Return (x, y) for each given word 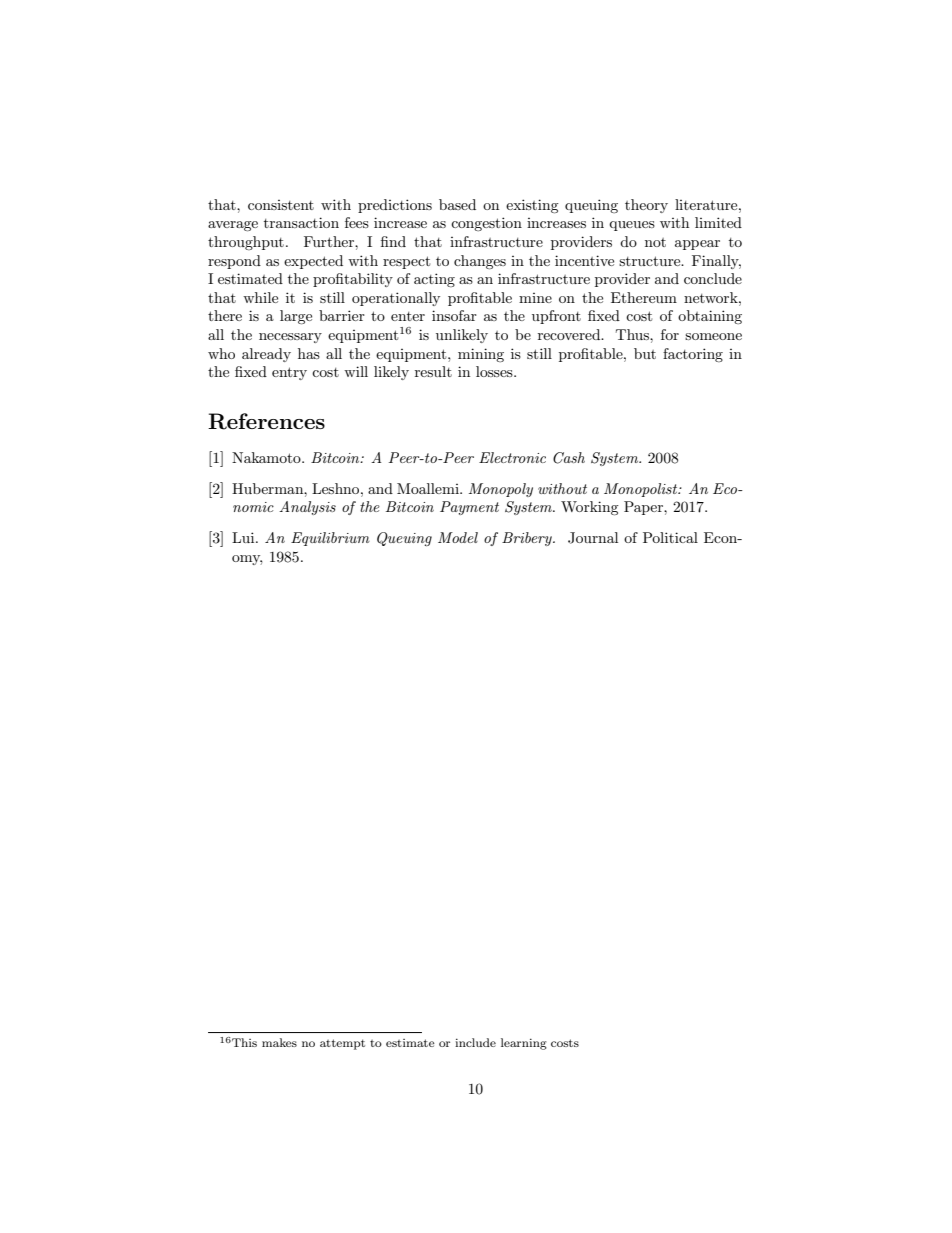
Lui (244, 537)
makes (279, 1042)
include (475, 1042)
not (655, 242)
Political (670, 537)
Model (458, 537)
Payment (469, 508)
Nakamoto (267, 457)
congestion (486, 224)
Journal (593, 538)
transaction (301, 222)
